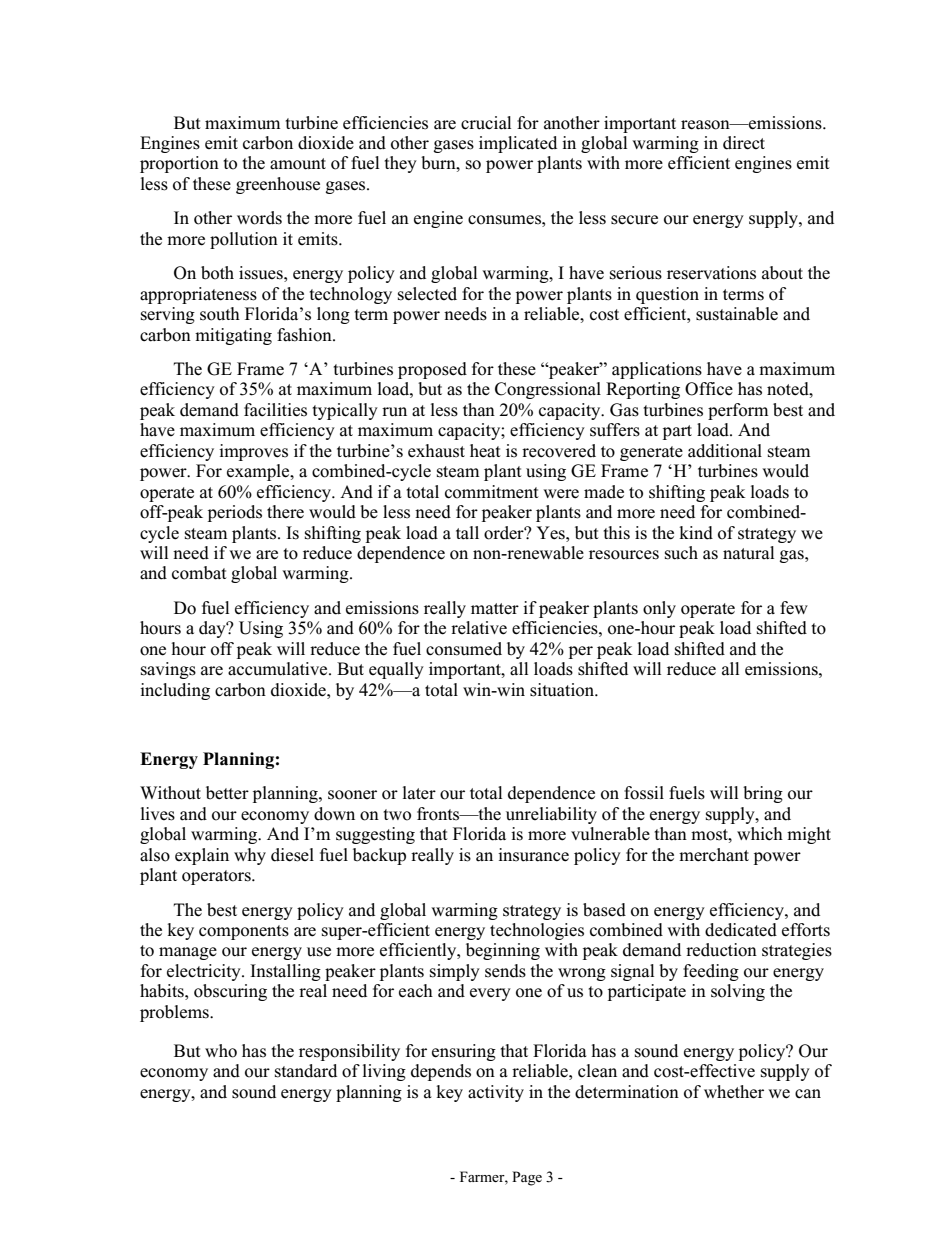 The image size is (952, 1233). I want to click on operators, so click(217, 877).
